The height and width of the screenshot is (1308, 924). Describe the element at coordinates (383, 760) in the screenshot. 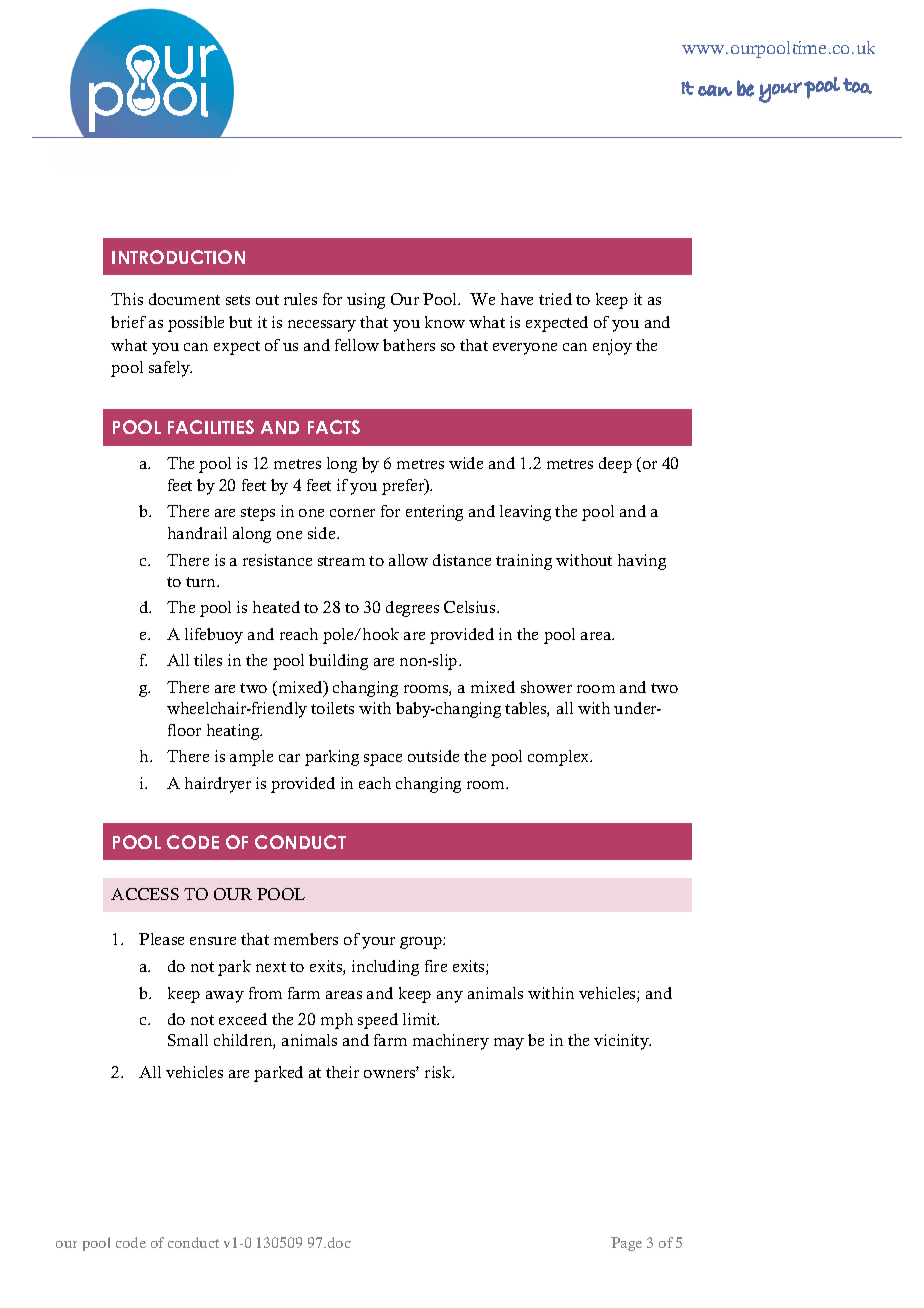

I see `space` at that location.
